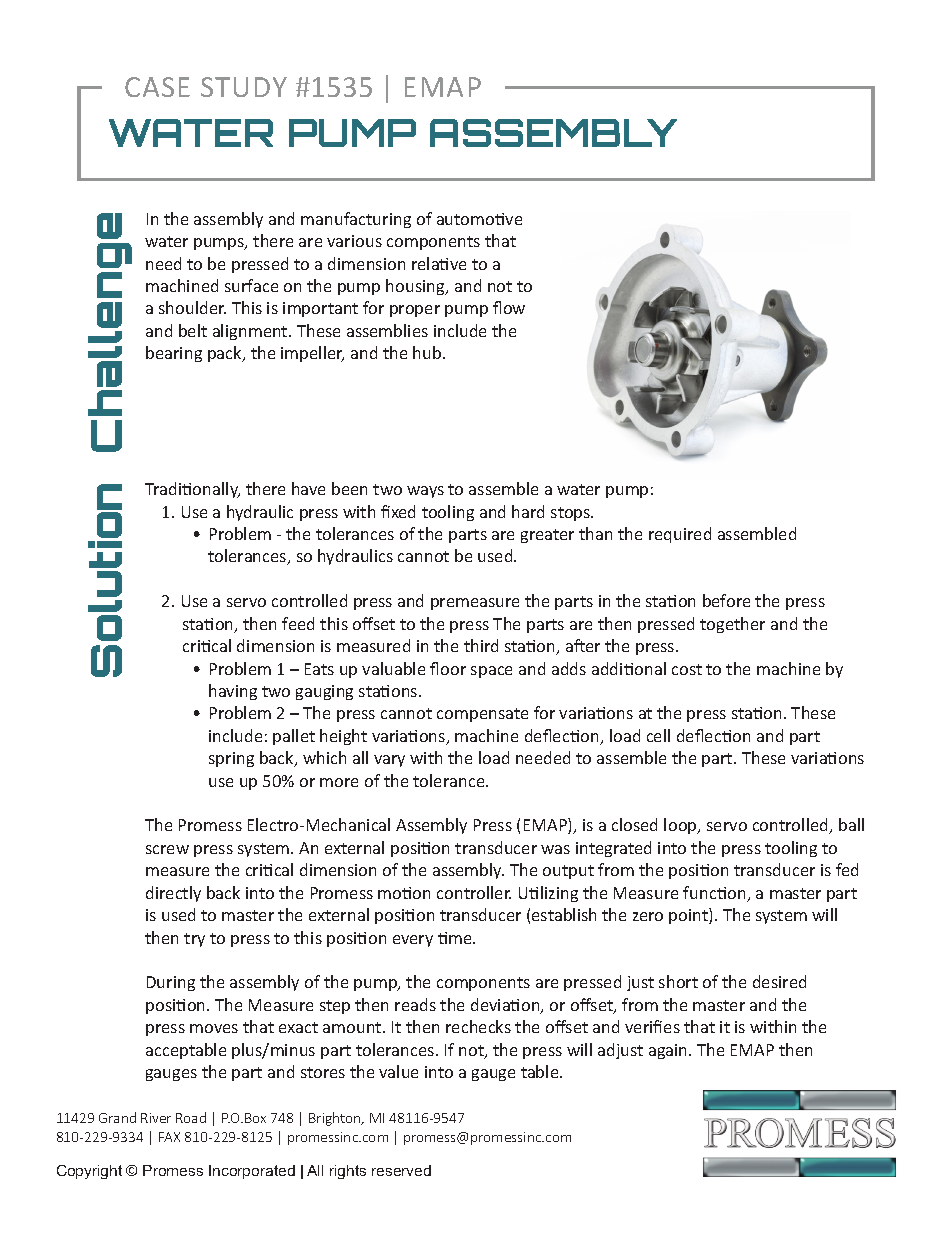 The image size is (952, 1233). Describe the element at coordinates (425, 492) in the screenshot. I see `ways` at that location.
